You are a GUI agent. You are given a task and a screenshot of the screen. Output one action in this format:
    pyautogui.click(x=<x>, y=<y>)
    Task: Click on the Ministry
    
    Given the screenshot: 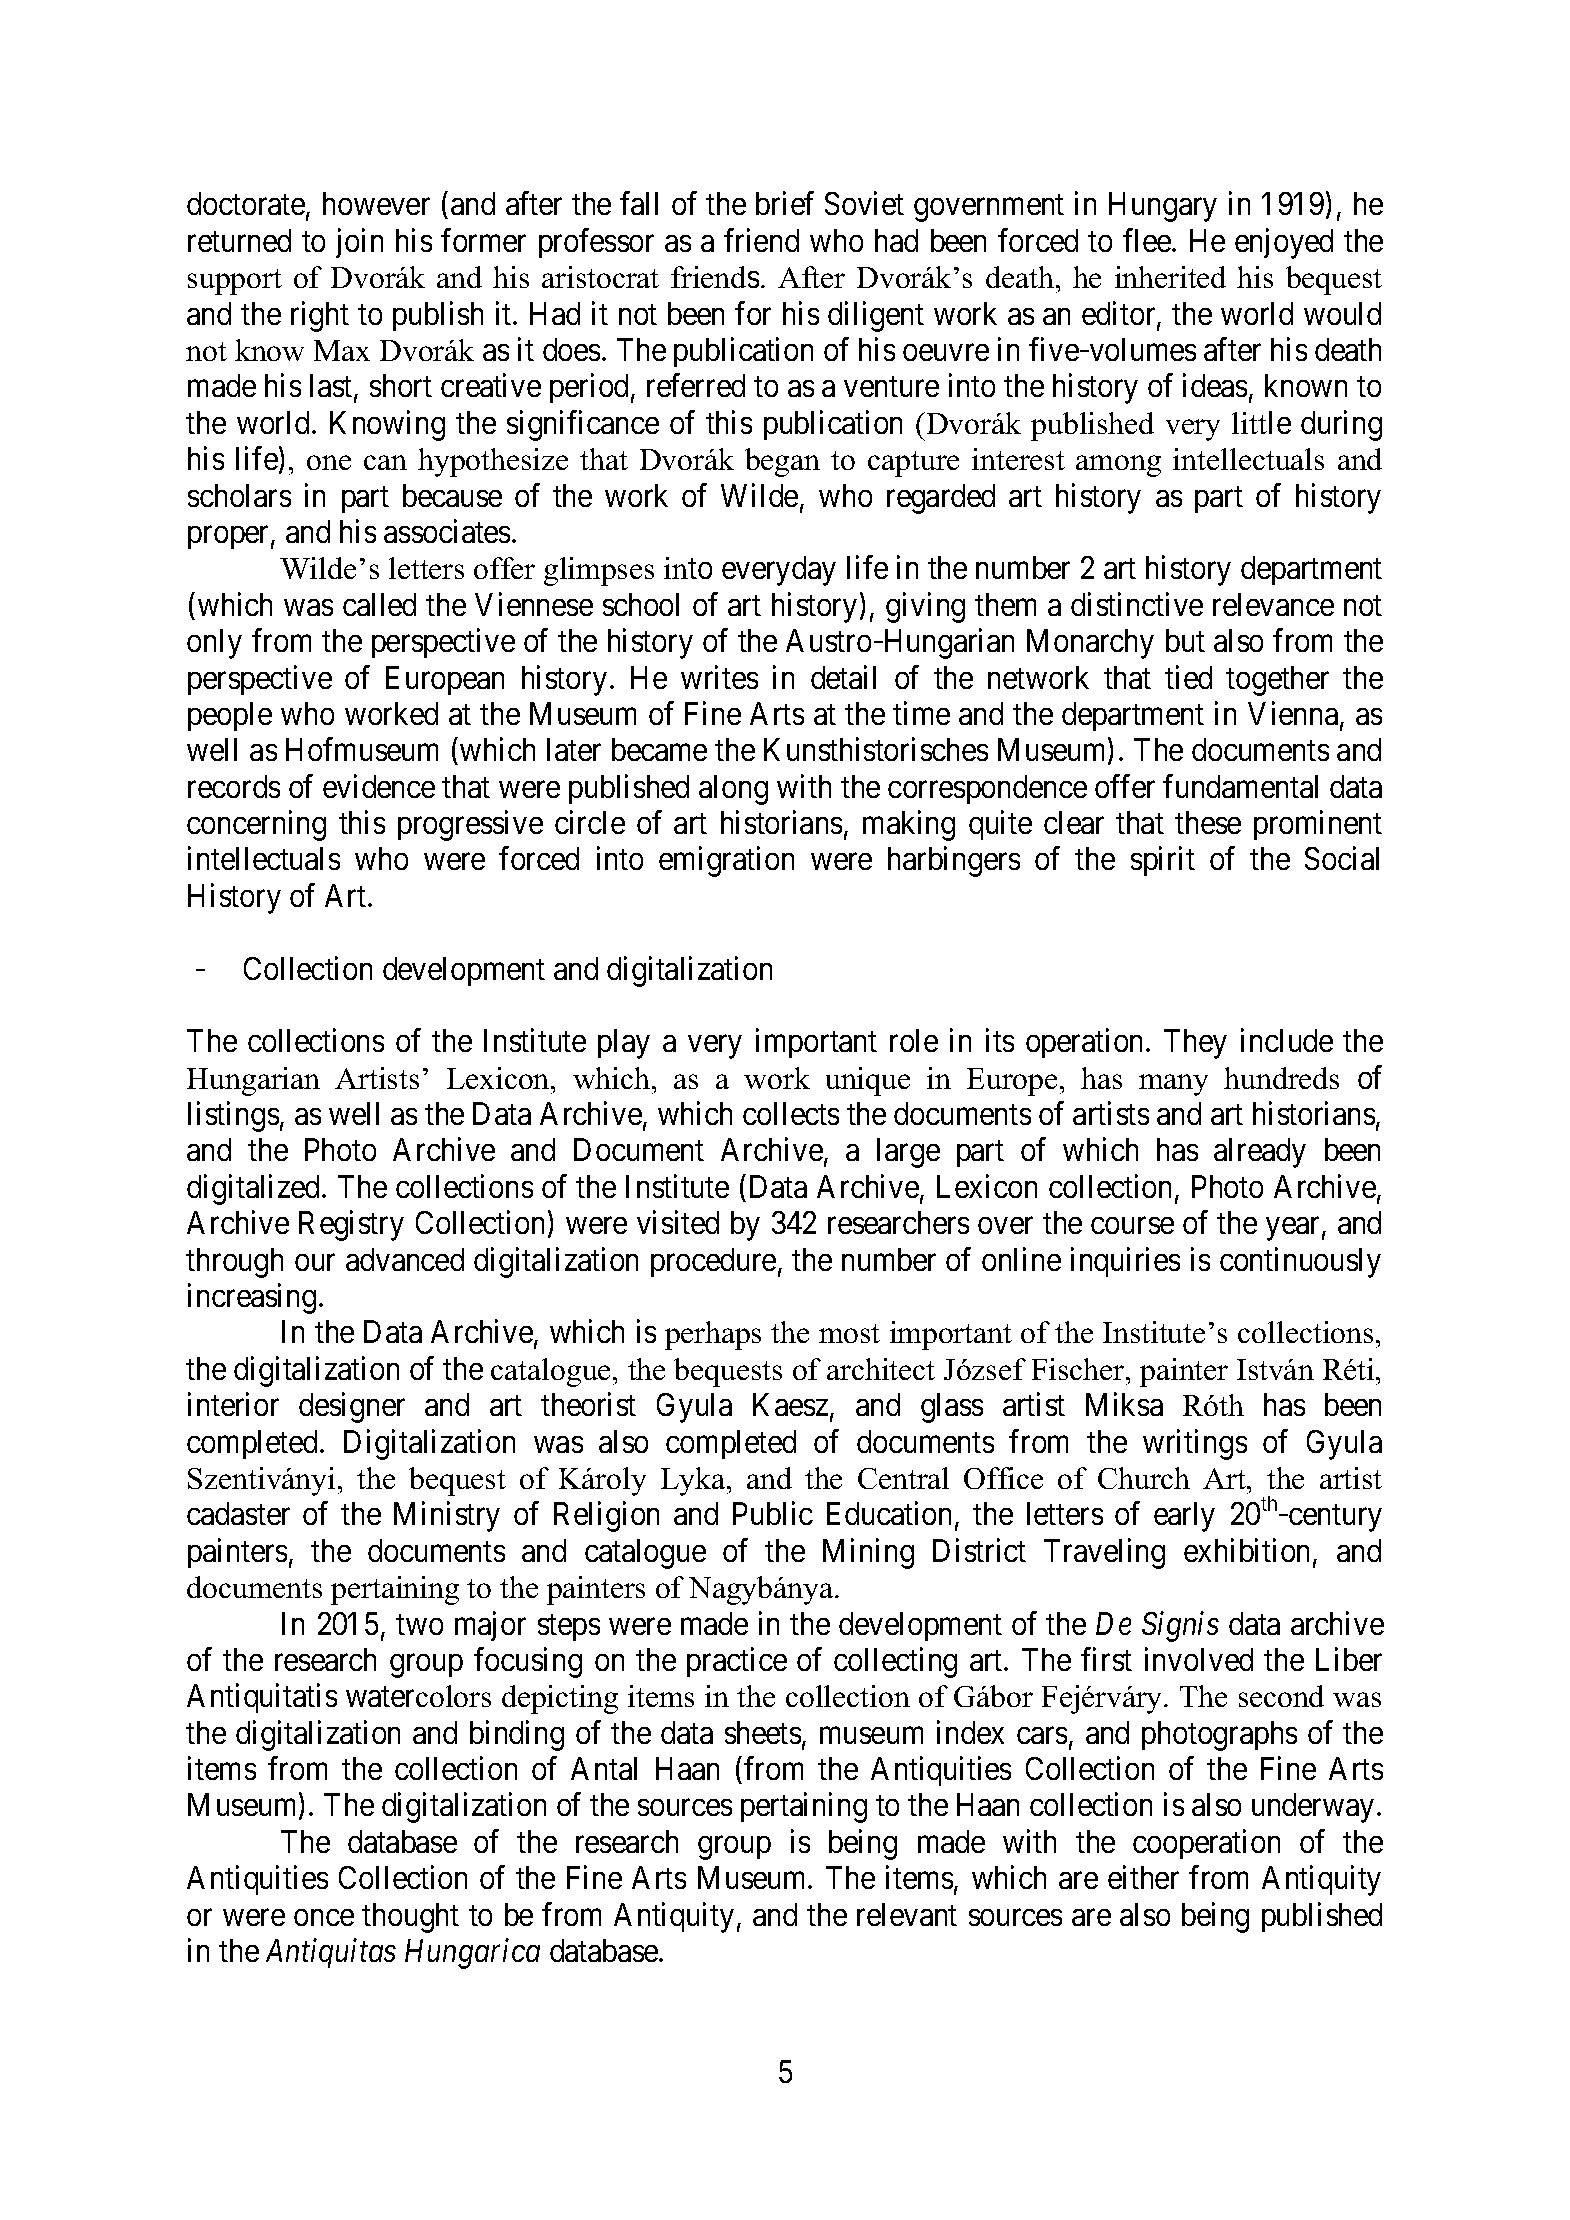 What is the action you would take?
    pyautogui.click(x=447, y=1517)
